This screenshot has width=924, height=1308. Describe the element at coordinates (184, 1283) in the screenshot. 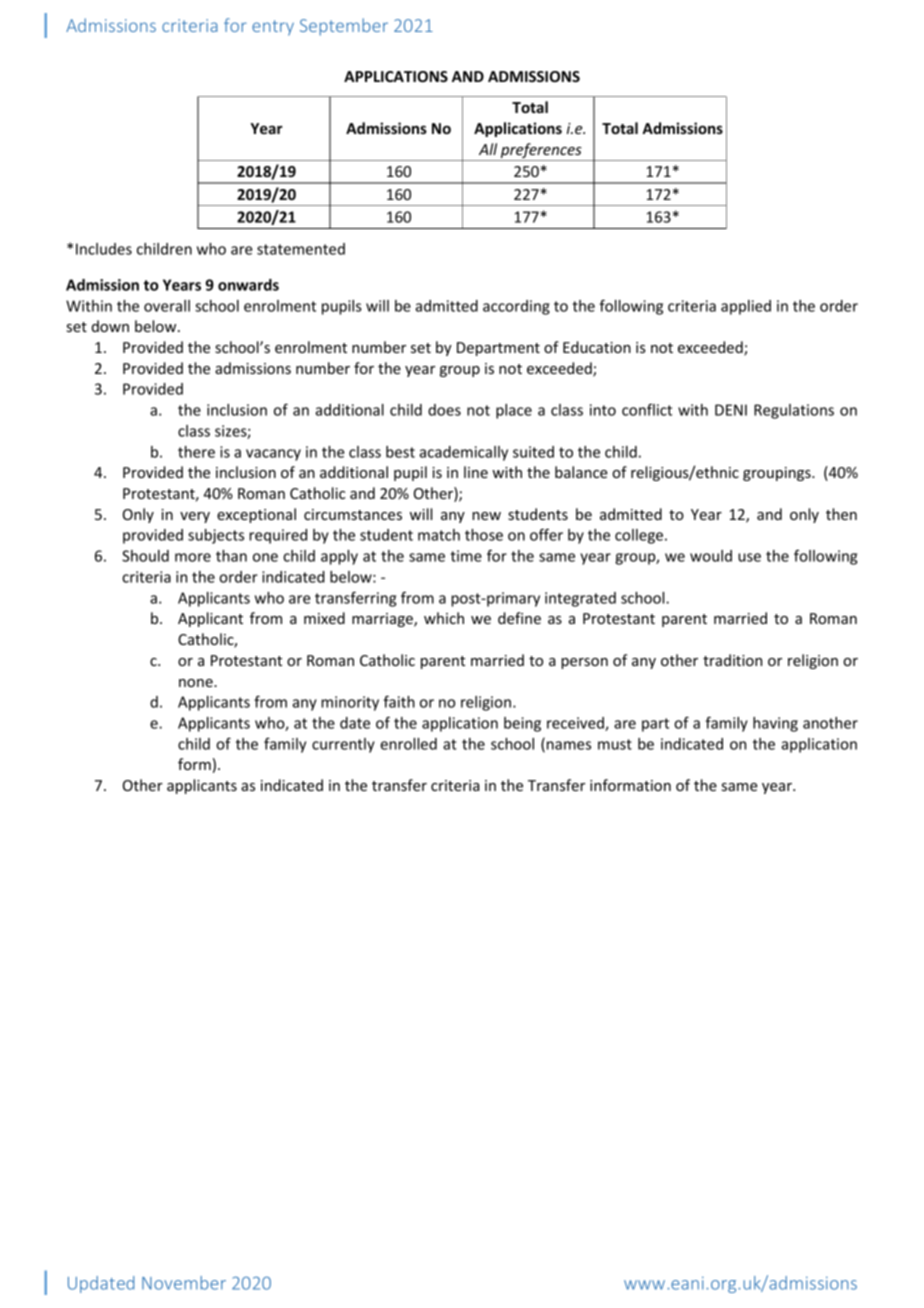

I see `November` at that location.
